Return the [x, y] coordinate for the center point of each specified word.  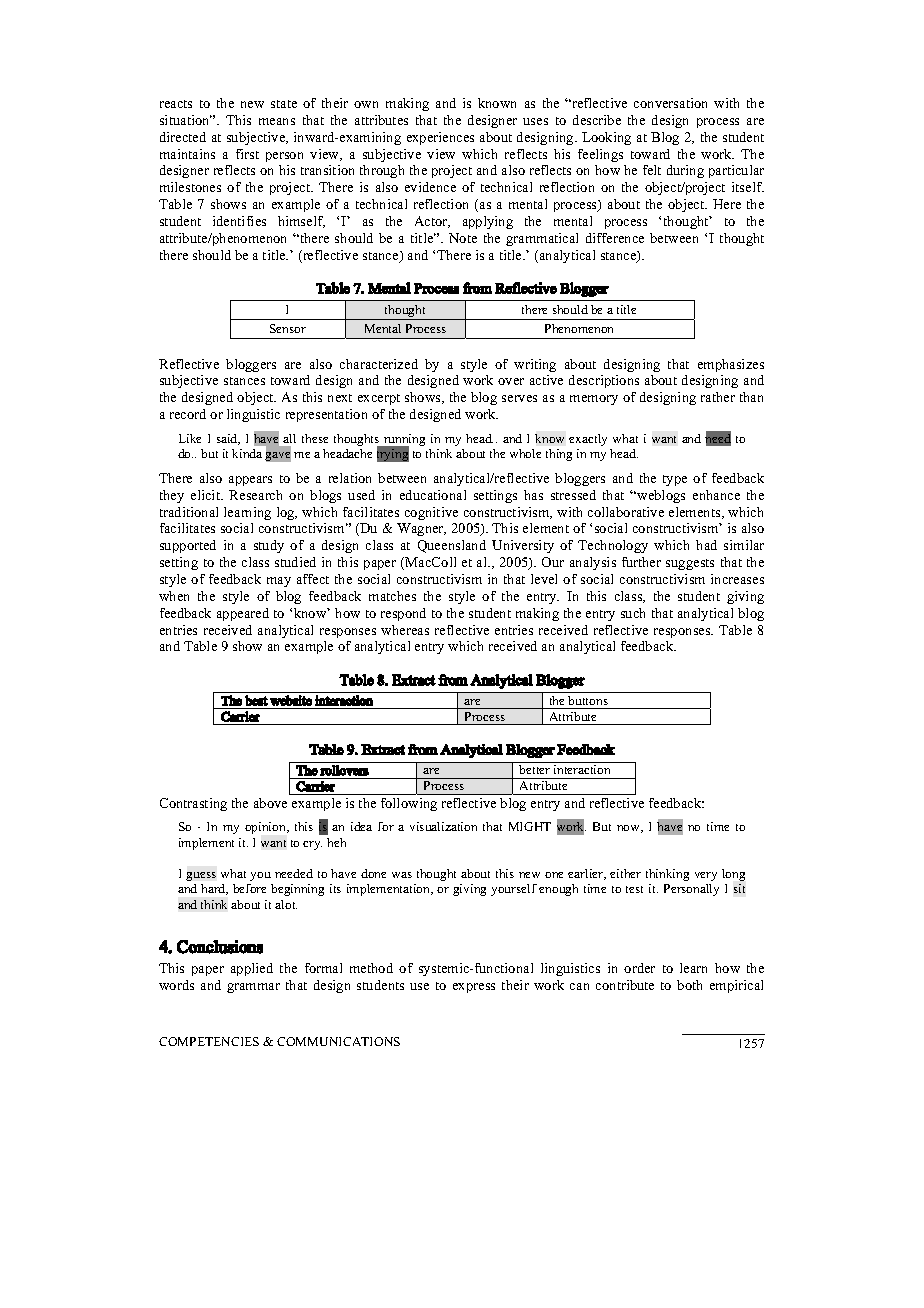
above [270, 803]
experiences [440, 138]
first [247, 154]
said [228, 439]
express [474, 988]
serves [519, 398]
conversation [670, 103]
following [409, 804]
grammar [253, 988]
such [633, 613]
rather [718, 397]
